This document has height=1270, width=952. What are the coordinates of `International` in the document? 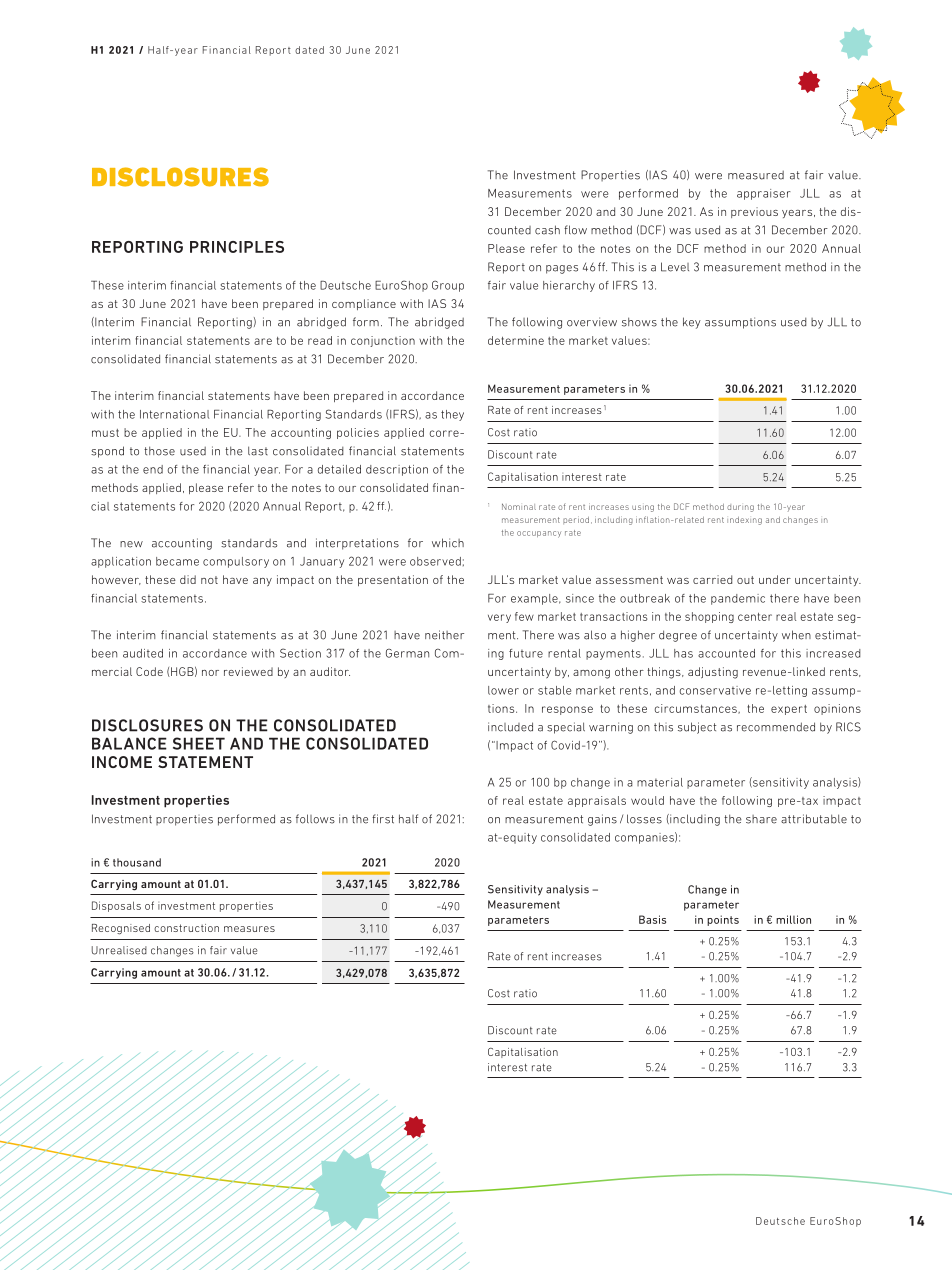 It's located at (174, 414).
